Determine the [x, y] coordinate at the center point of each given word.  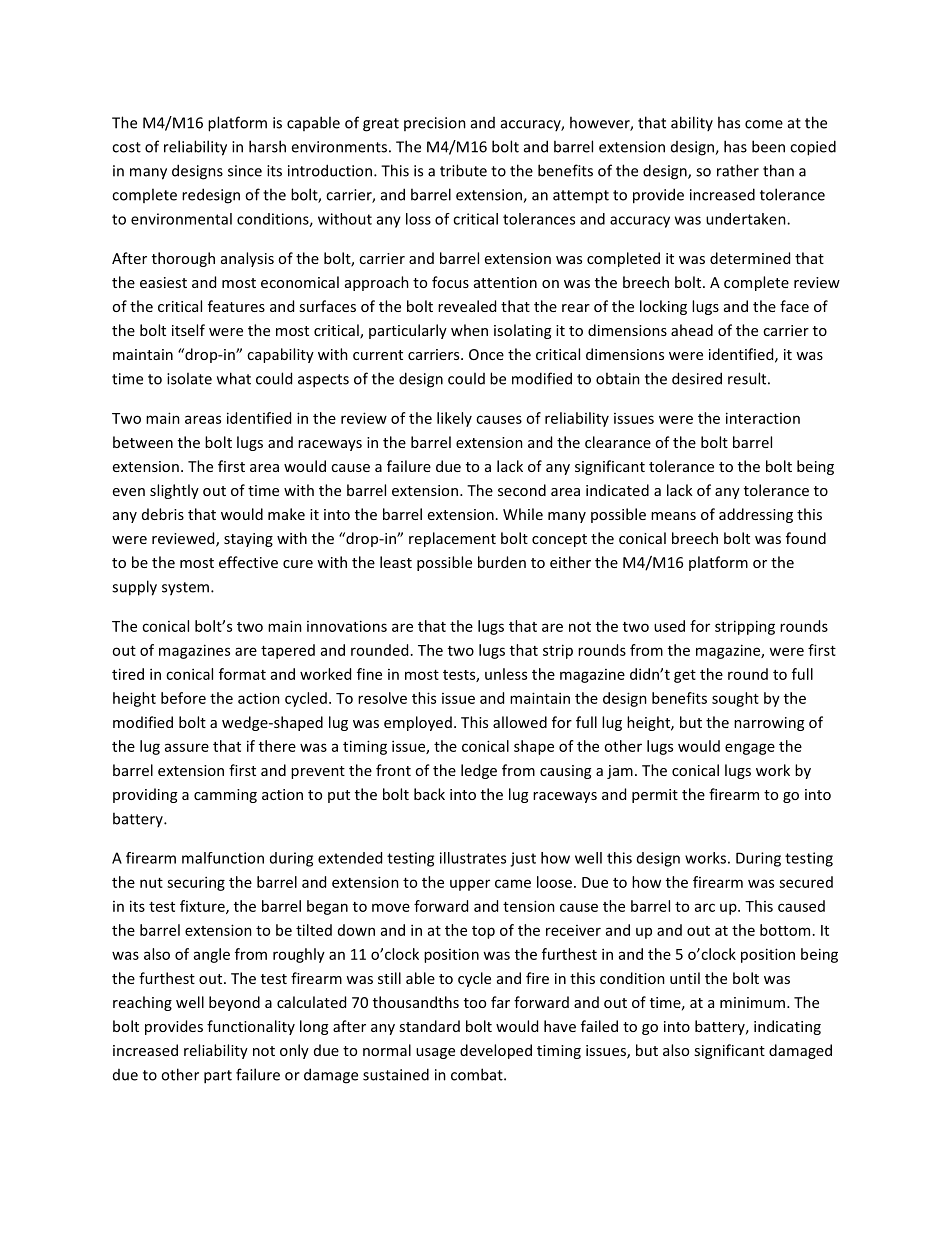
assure [187, 747]
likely [454, 419]
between [143, 442]
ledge [479, 771]
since [245, 171]
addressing [756, 515]
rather [738, 170]
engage [750, 749]
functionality [251, 1027]
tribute [463, 170]
